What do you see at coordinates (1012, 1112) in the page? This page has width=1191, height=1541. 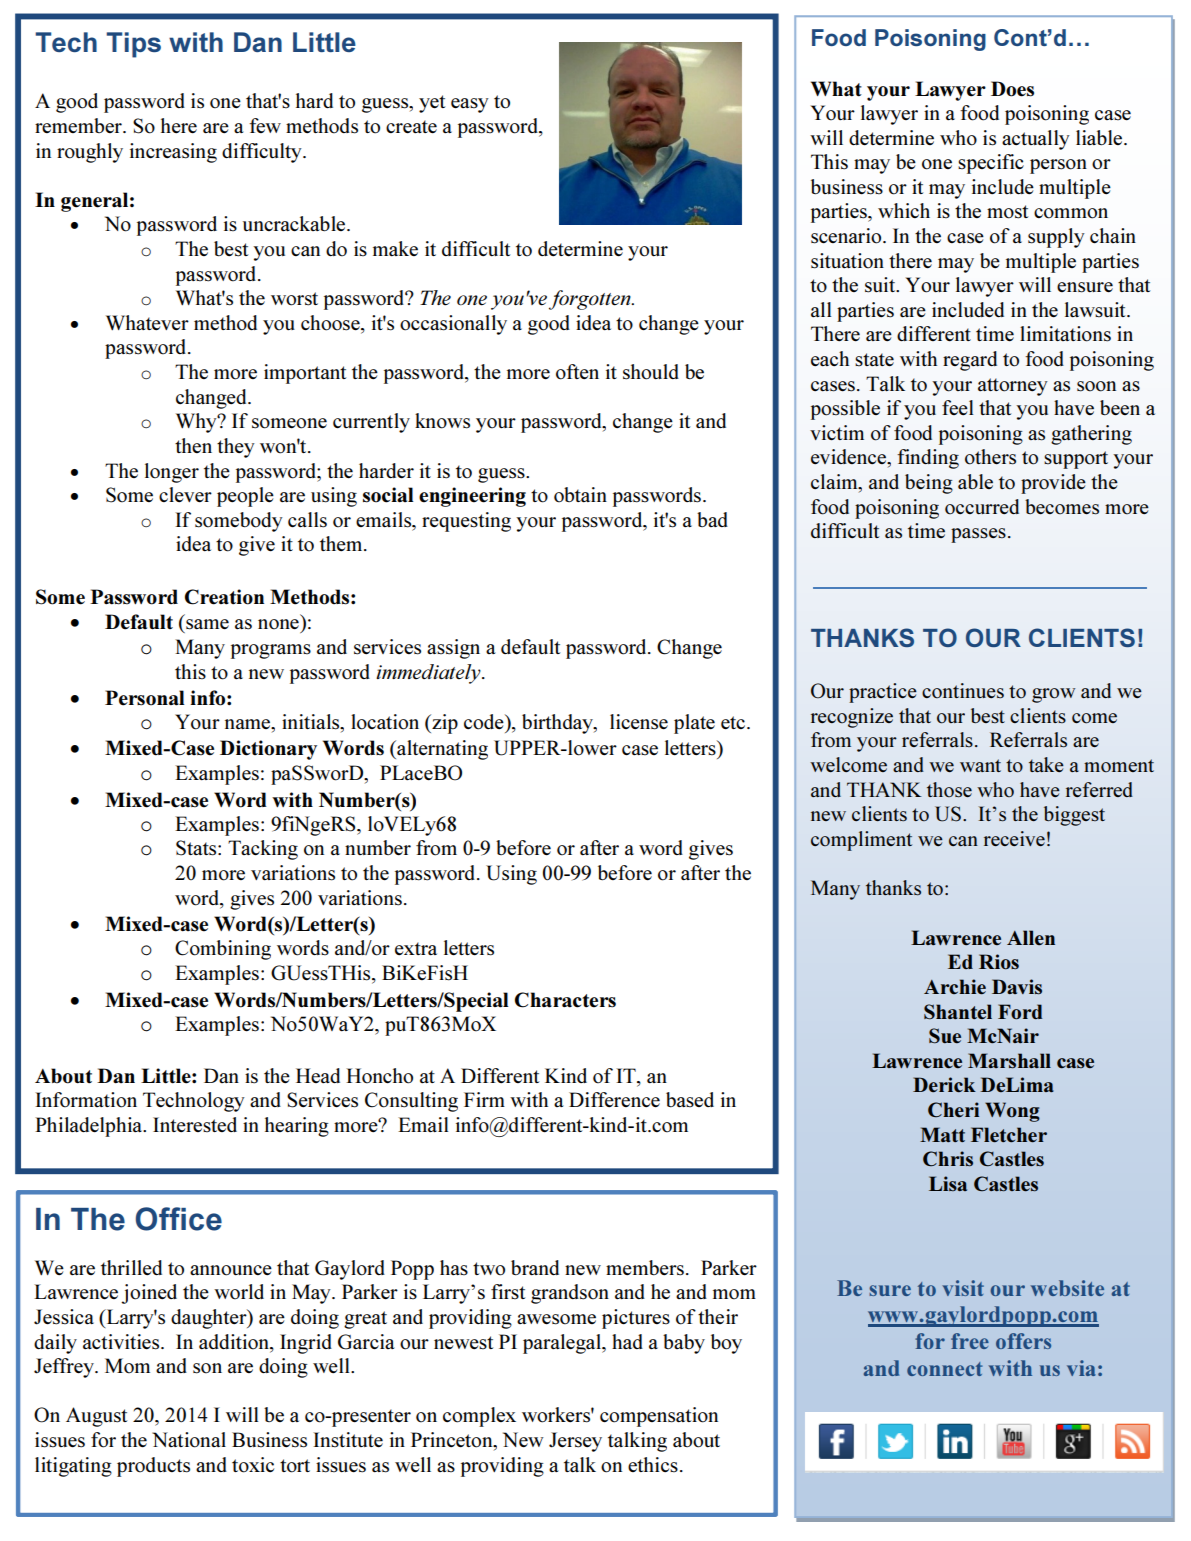 I see `Wong` at bounding box center [1012, 1112].
